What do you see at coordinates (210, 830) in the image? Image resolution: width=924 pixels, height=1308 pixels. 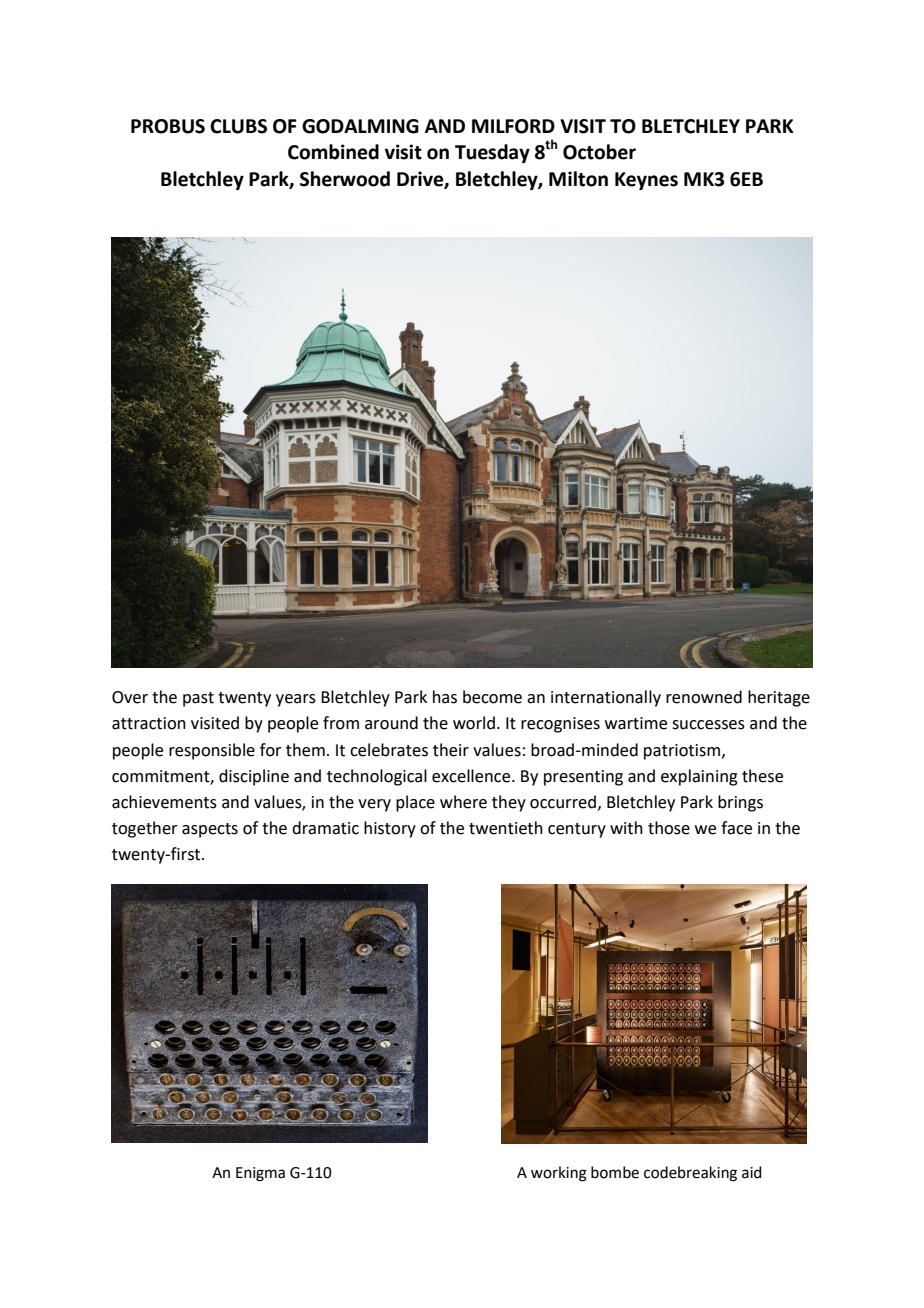 I see `aspects` at bounding box center [210, 830].
